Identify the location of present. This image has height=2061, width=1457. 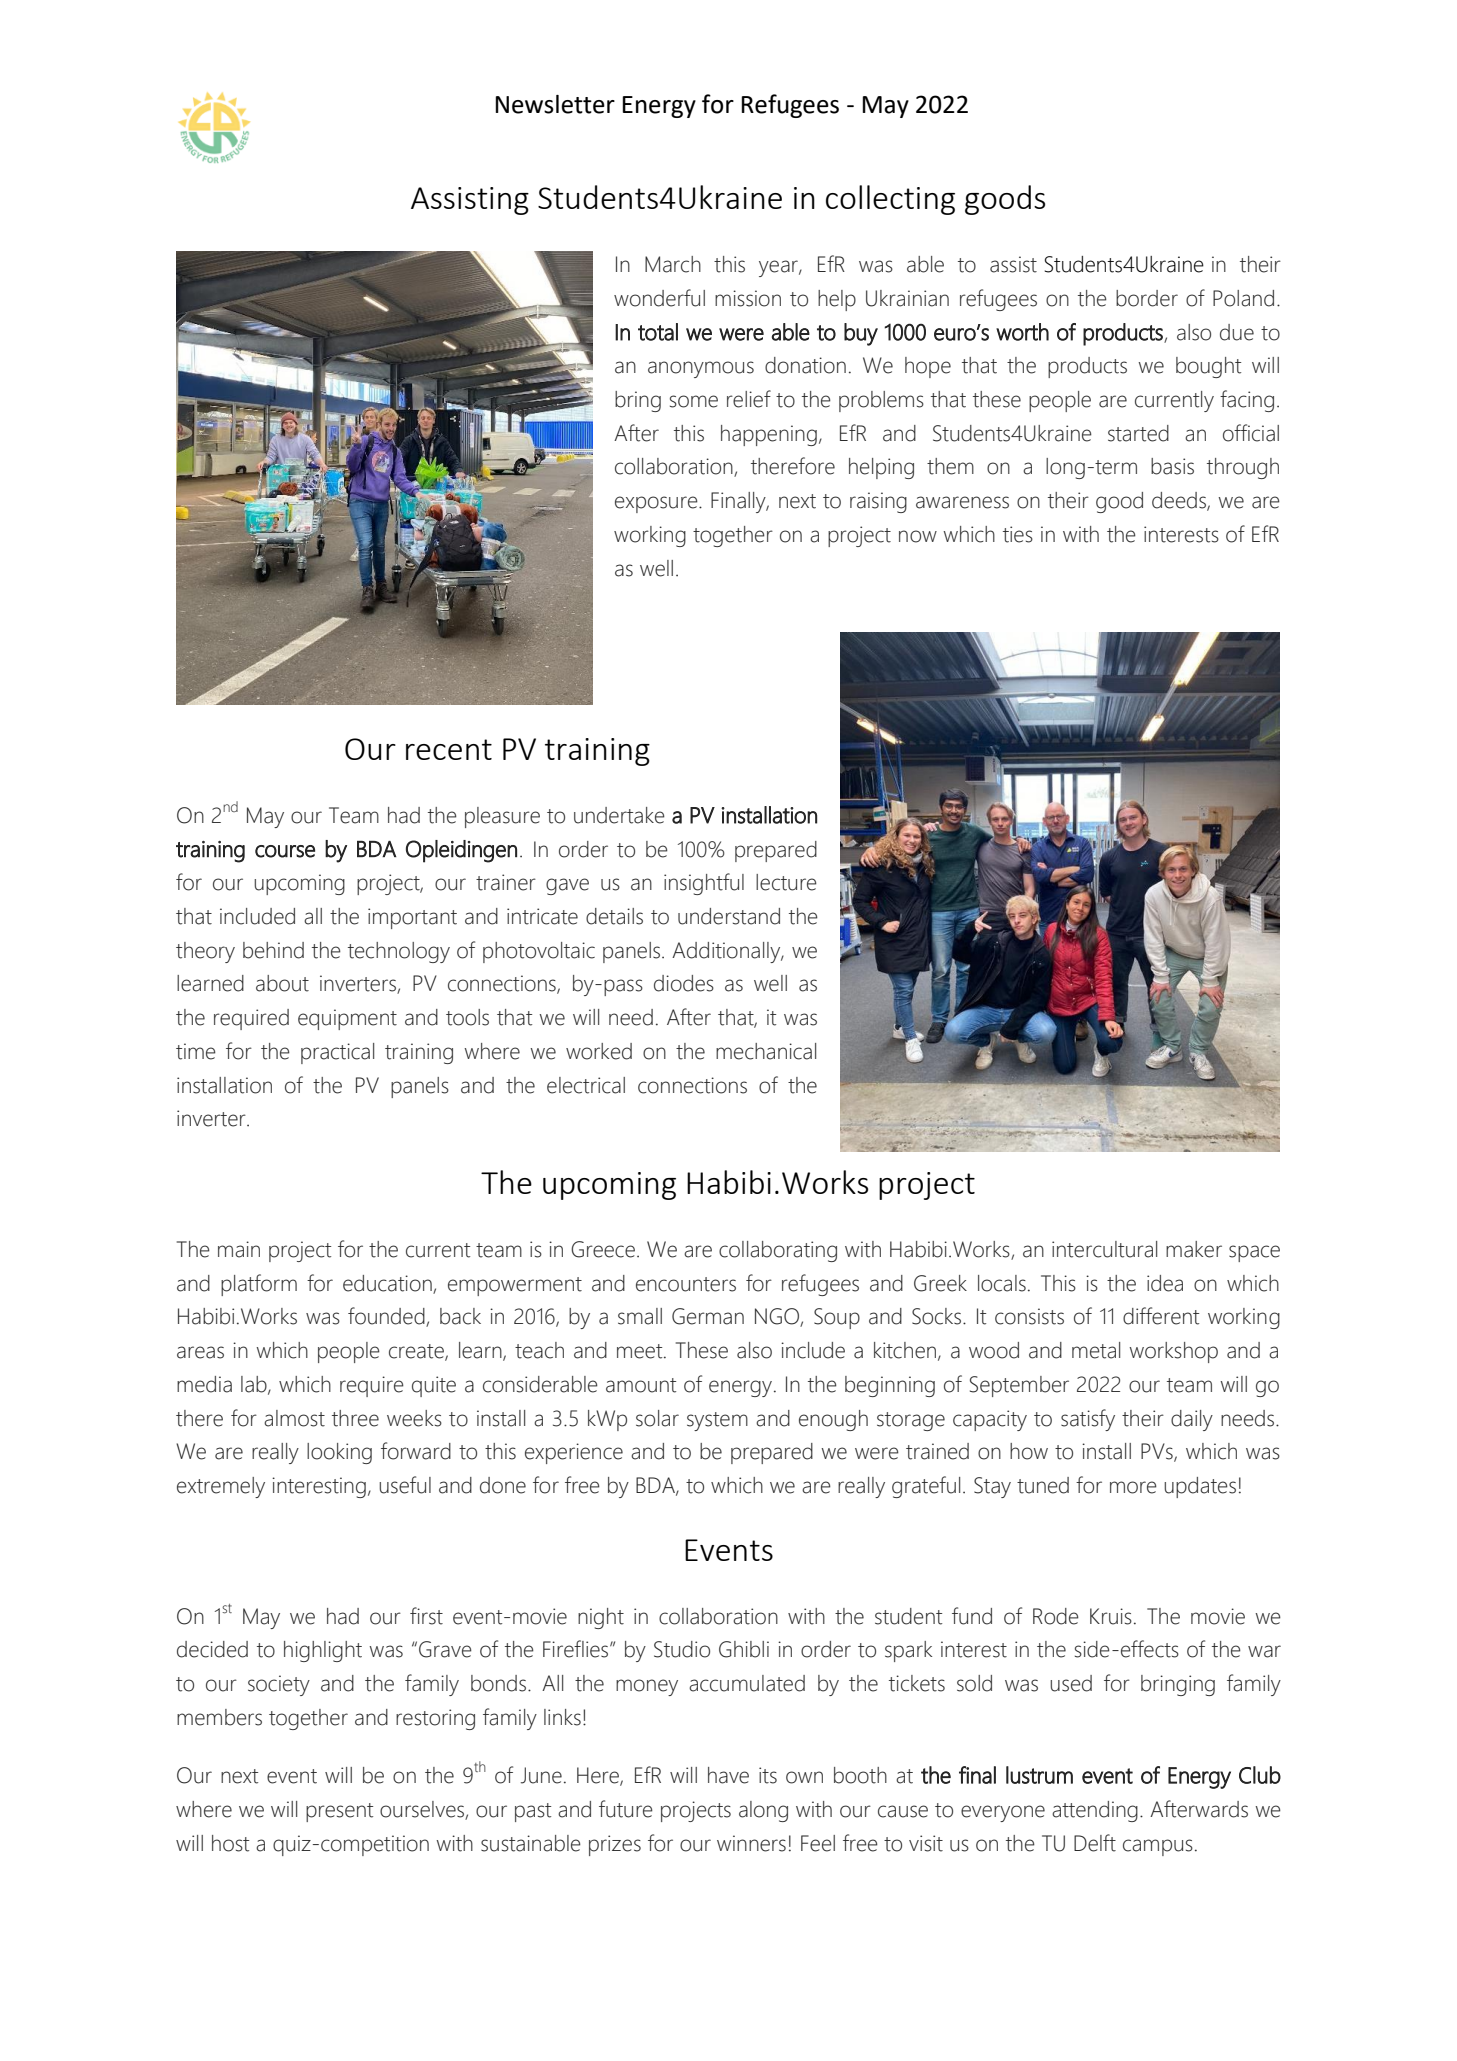
(339, 1812).
